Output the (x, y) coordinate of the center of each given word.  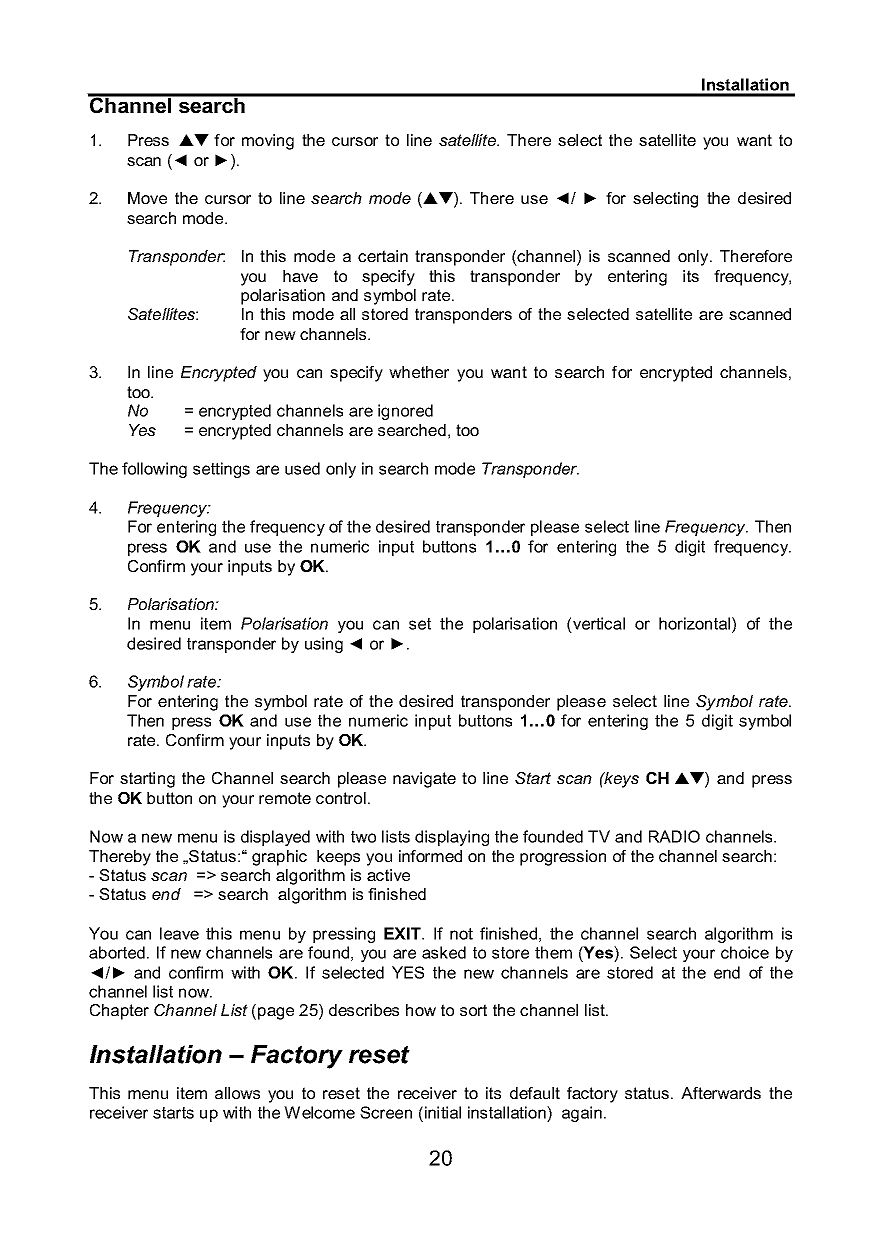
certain (383, 256)
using (324, 645)
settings (221, 470)
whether (419, 372)
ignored (405, 412)
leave (179, 933)
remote (285, 798)
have (300, 276)
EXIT (403, 933)
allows (237, 1093)
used (302, 468)
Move (147, 198)
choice (745, 952)
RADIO (674, 836)
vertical (599, 623)
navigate (424, 780)
